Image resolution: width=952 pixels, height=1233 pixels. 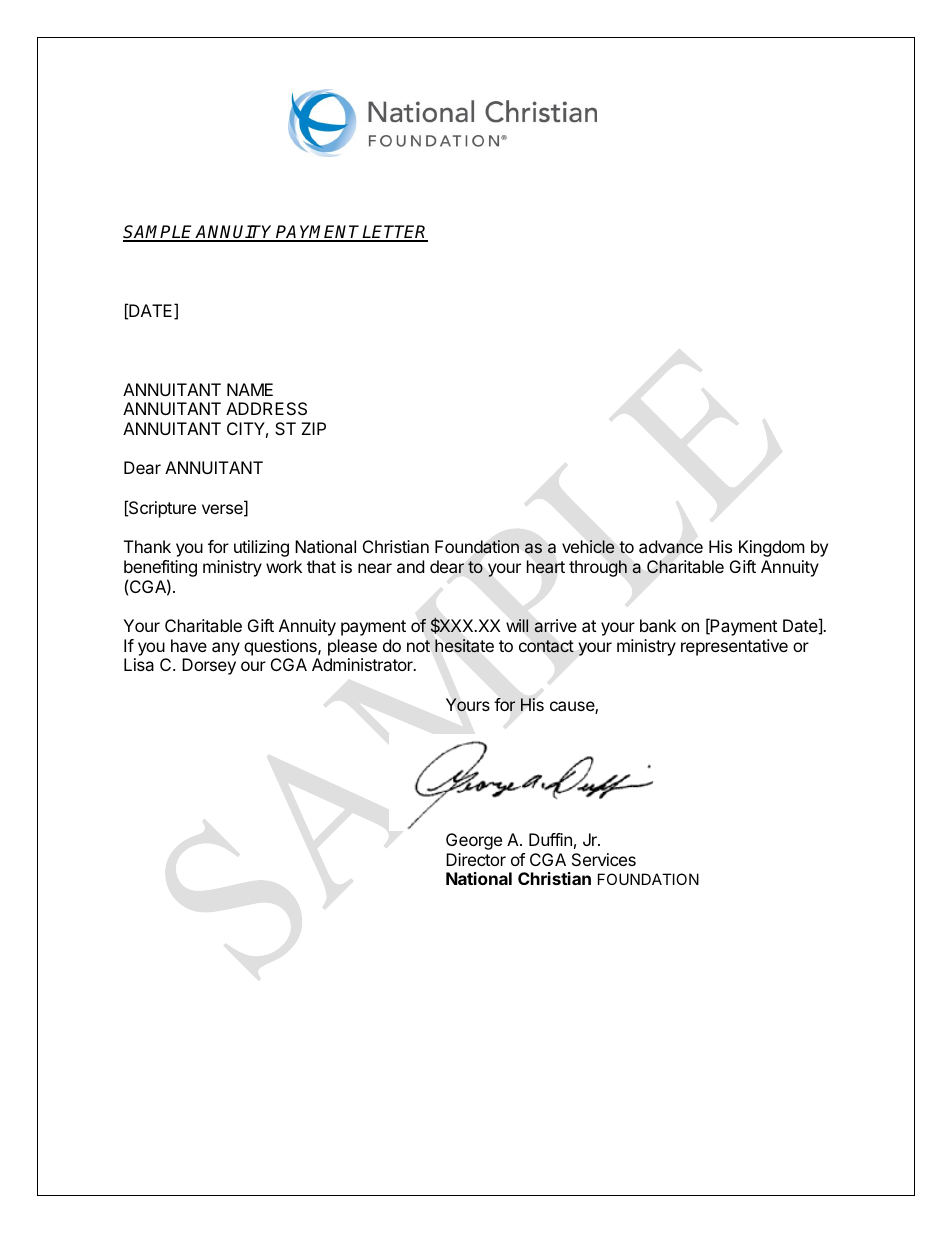 What do you see at coordinates (474, 841) in the document?
I see `George` at bounding box center [474, 841].
